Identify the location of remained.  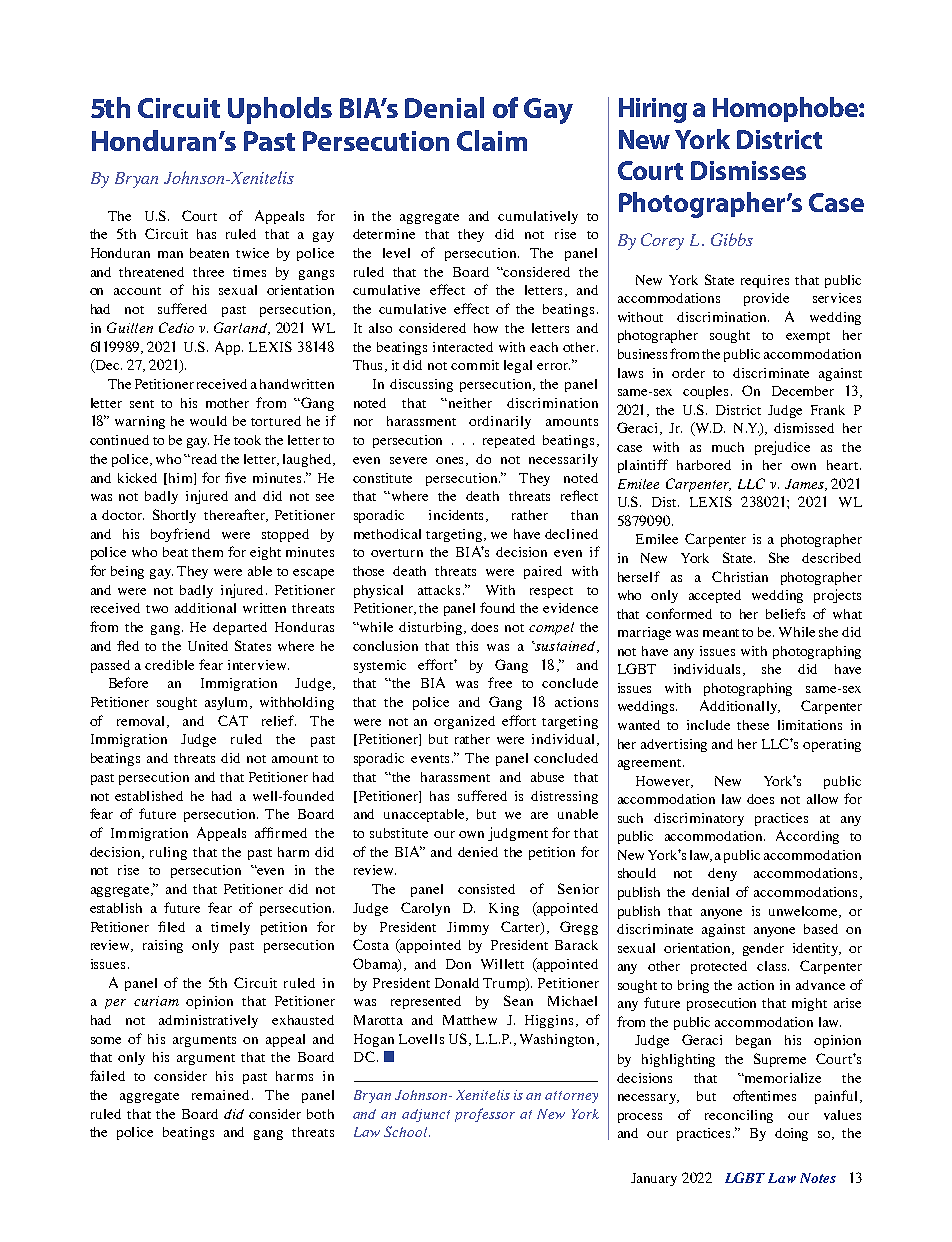
(222, 1095).
